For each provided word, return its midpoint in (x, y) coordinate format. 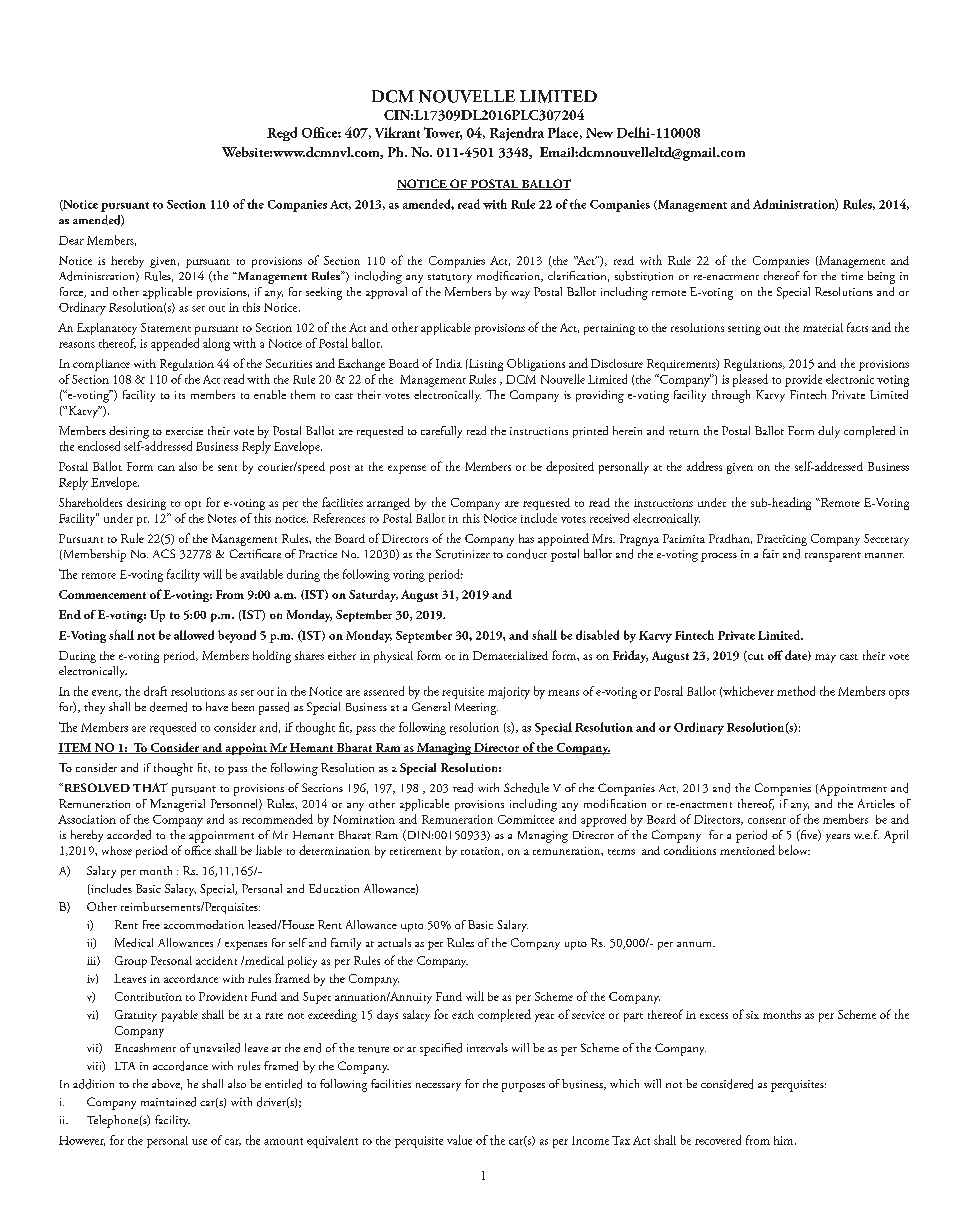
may (825, 658)
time (852, 276)
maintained (168, 1102)
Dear (71, 240)
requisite (463, 693)
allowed (194, 635)
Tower (443, 133)
